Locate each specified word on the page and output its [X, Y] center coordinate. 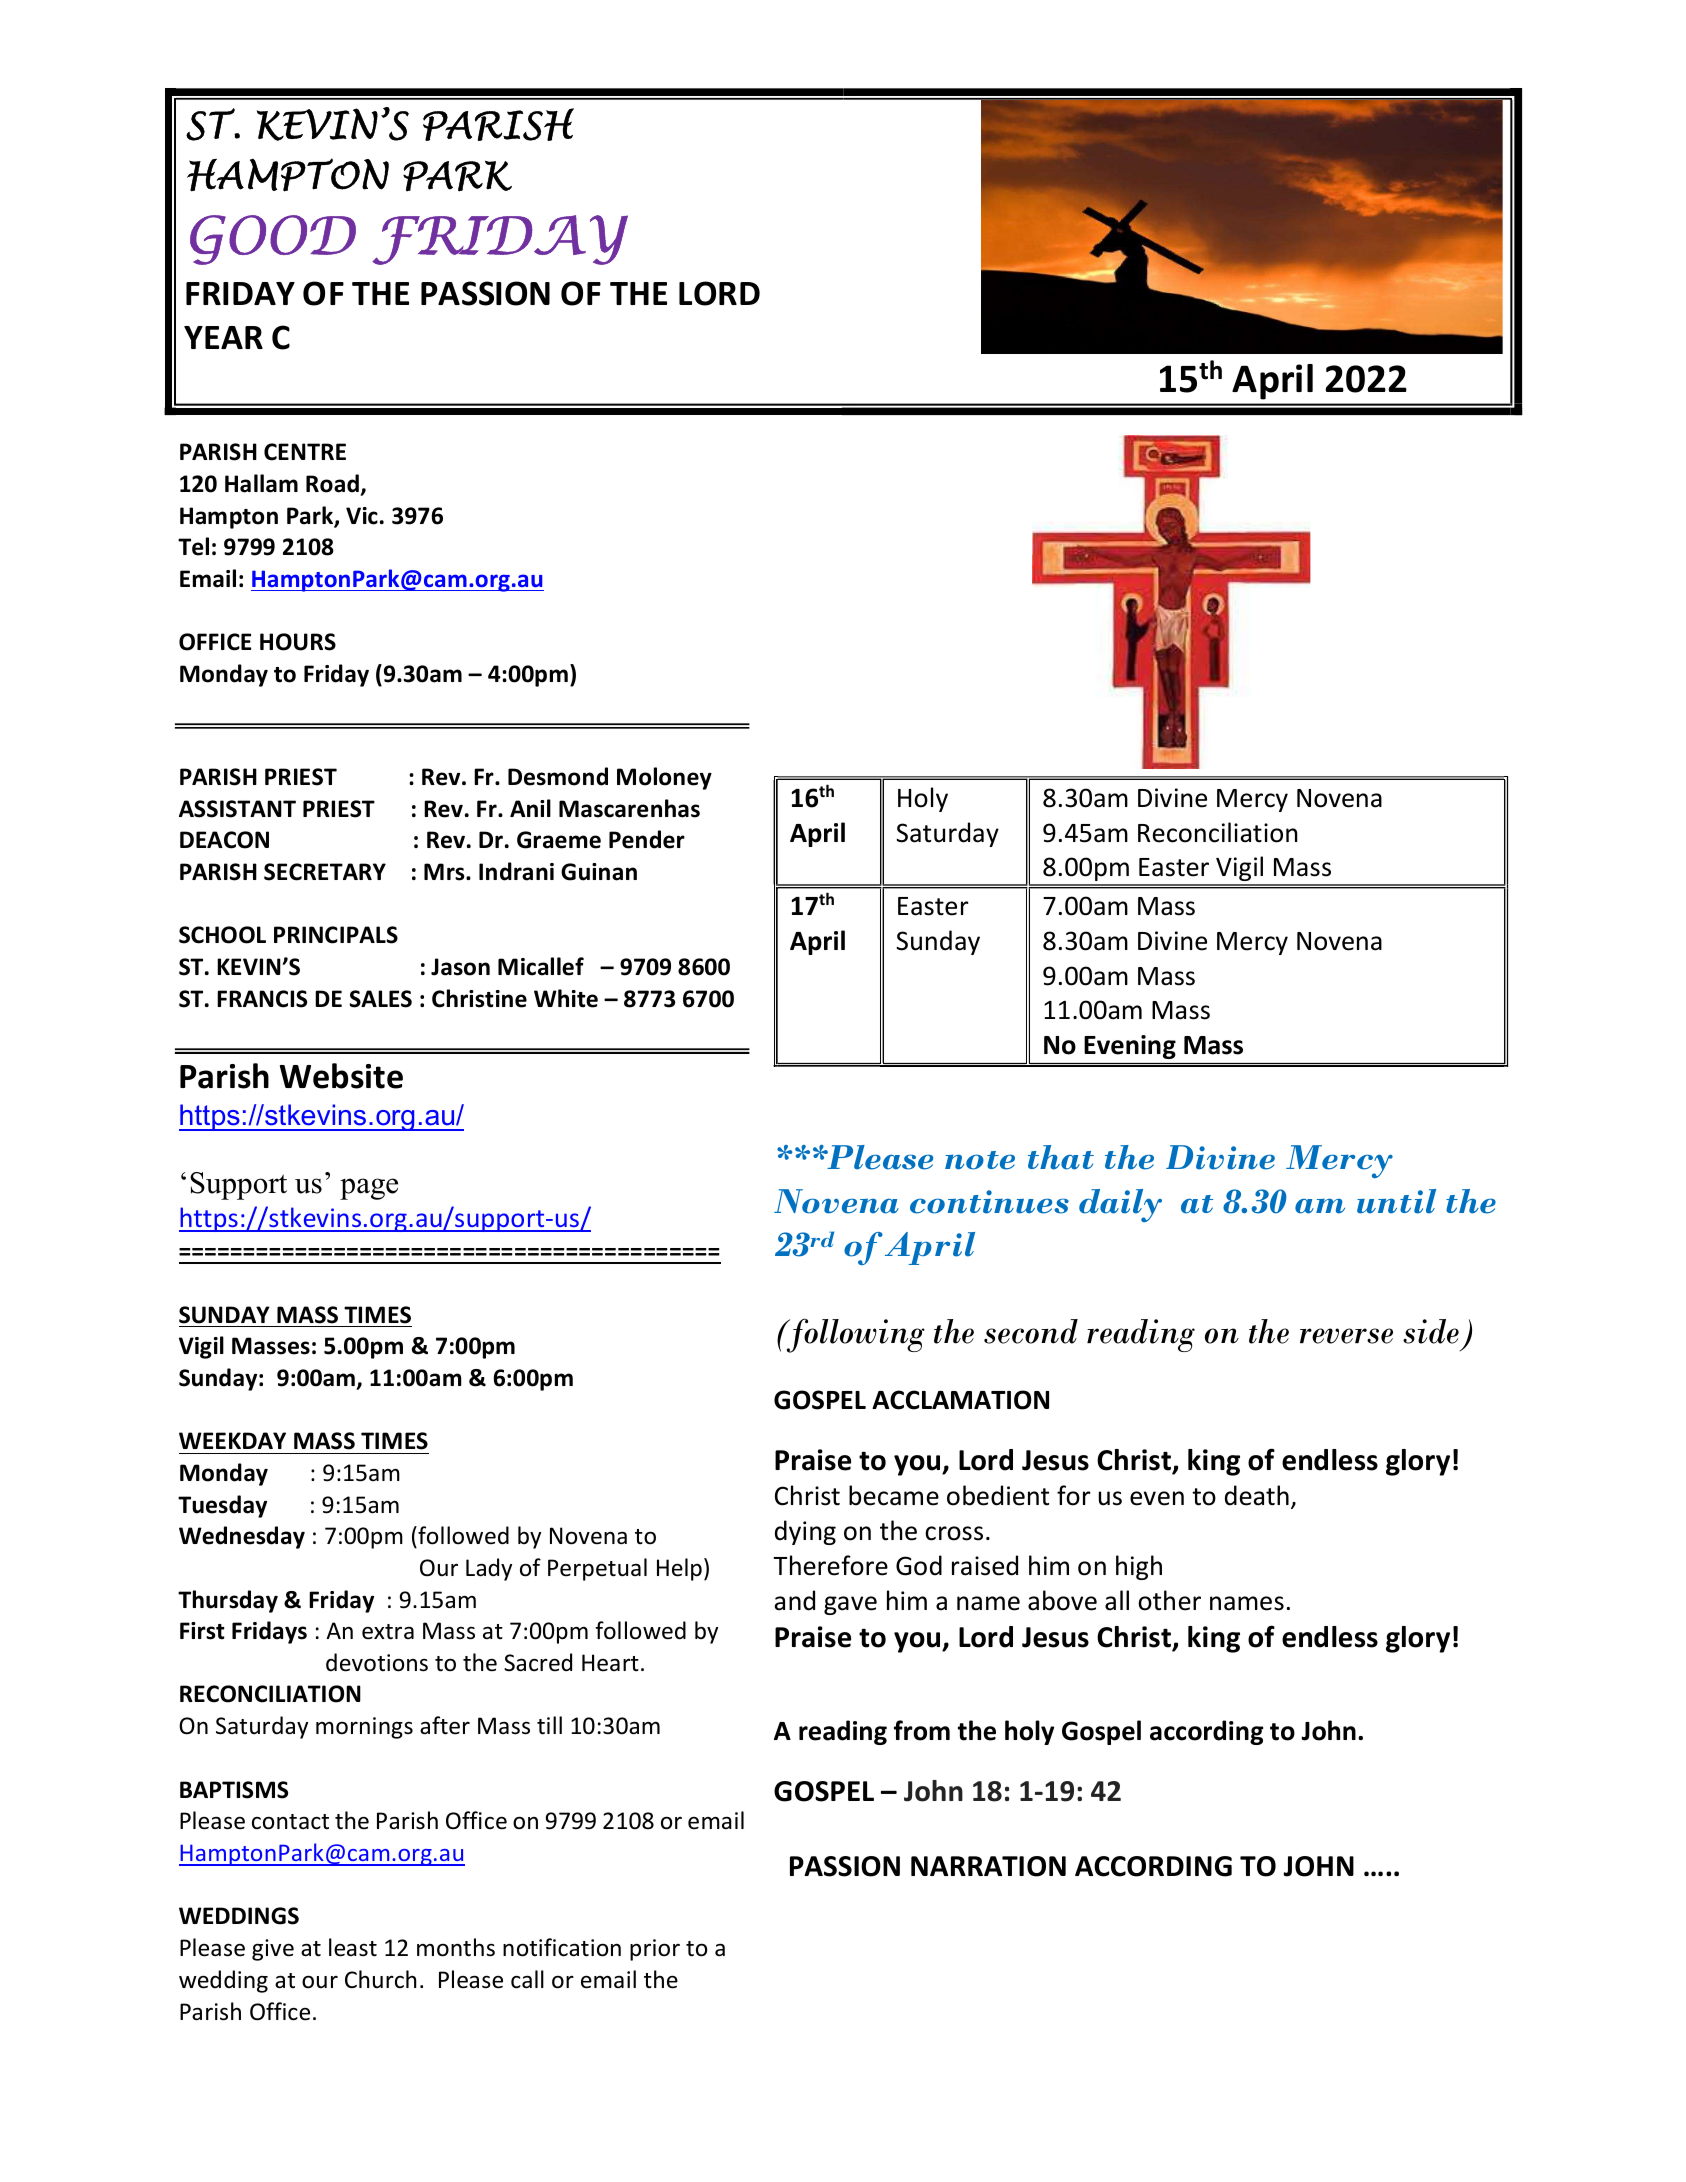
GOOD [273, 240]
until [1396, 1201]
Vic [362, 516]
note [980, 1160]
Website [341, 1076]
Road [332, 483]
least [353, 1947]
